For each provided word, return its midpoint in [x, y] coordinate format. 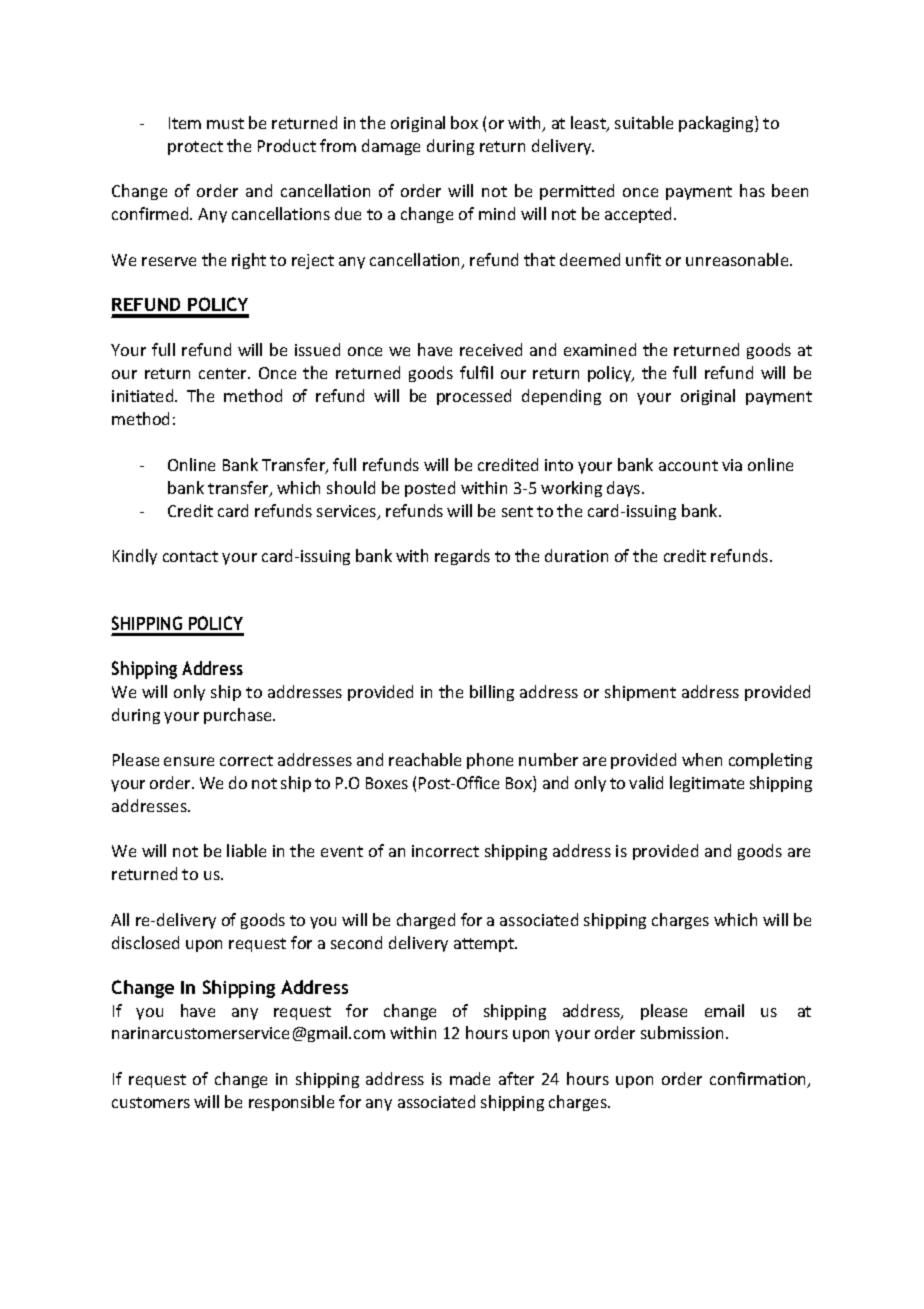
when [702, 759]
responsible [291, 1103]
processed [474, 397]
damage [391, 147]
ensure [189, 761]
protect [195, 148]
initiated [144, 395]
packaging [717, 124]
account [688, 465]
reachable [425, 759]
